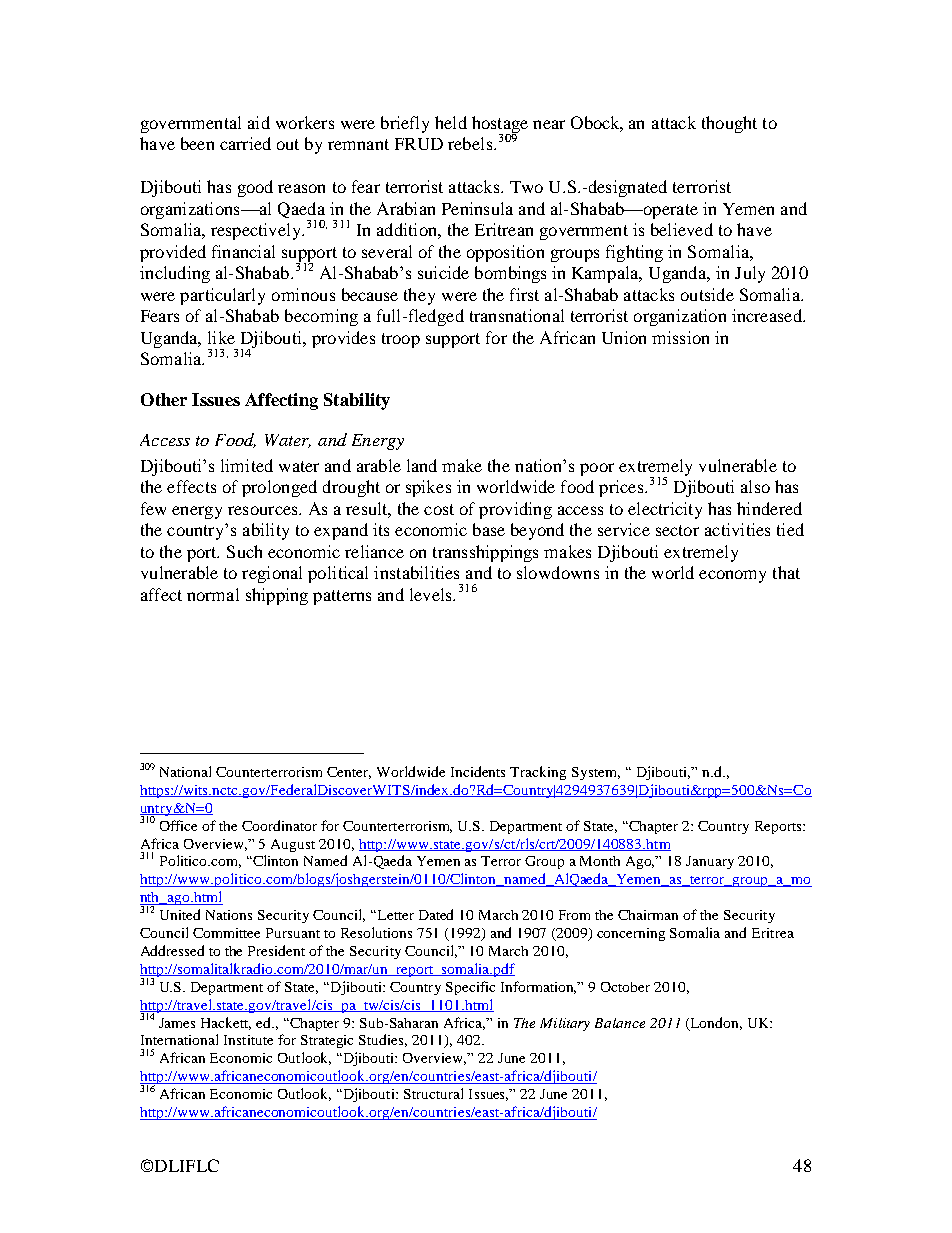  What do you see at coordinates (710, 862) in the screenshot?
I see `January` at bounding box center [710, 862].
